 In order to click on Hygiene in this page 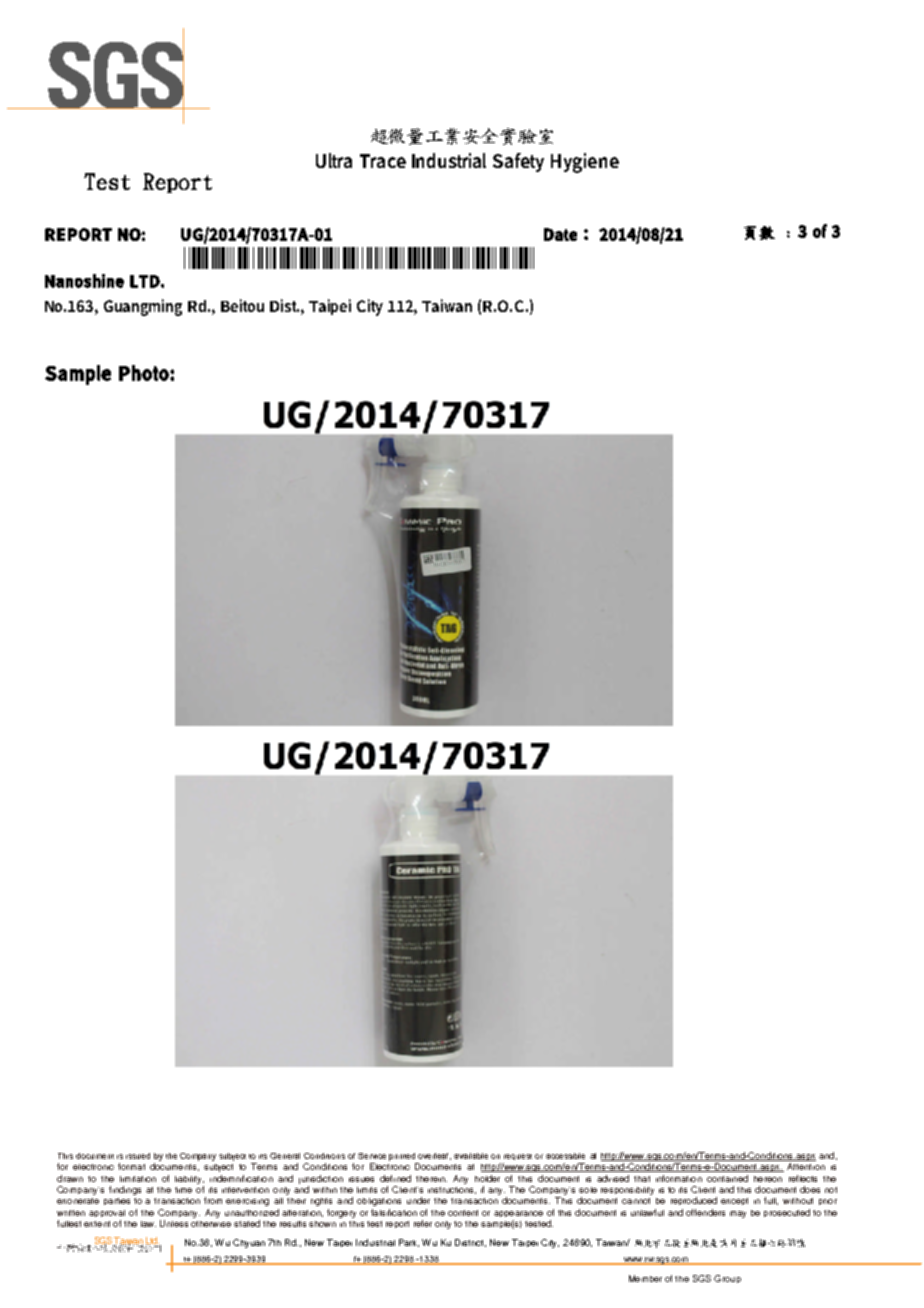, I will do `click(585, 163)`.
